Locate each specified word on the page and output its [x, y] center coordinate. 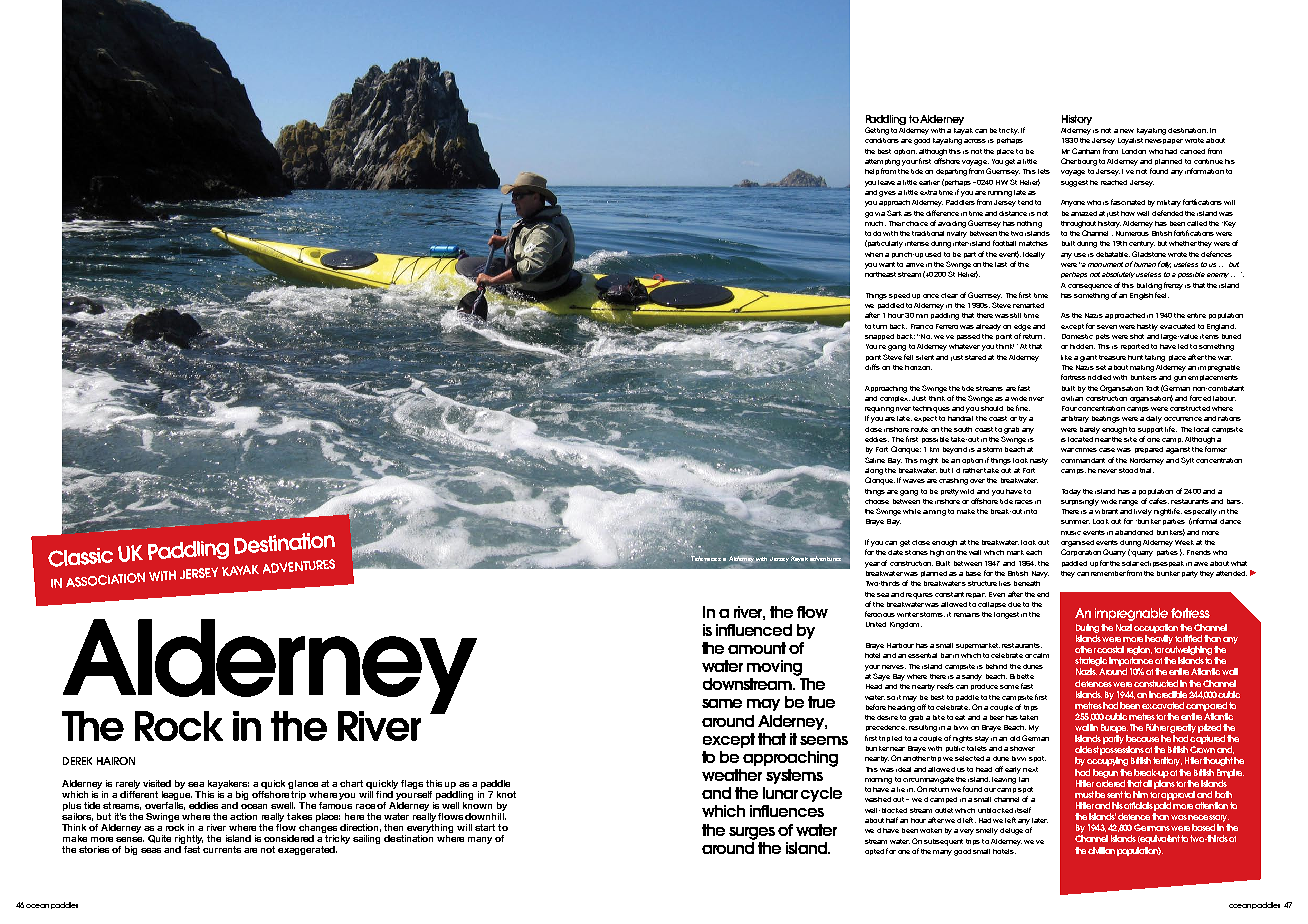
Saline [875, 460]
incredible [1168, 694]
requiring [879, 410]
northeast [880, 274]
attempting [882, 162]
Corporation [1081, 552]
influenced [754, 630]
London [1134, 151]
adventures [825, 558]
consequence [1090, 287]
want [887, 264]
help [872, 172]
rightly [189, 839]
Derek [77, 761]
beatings [1106, 419]
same [722, 703]
